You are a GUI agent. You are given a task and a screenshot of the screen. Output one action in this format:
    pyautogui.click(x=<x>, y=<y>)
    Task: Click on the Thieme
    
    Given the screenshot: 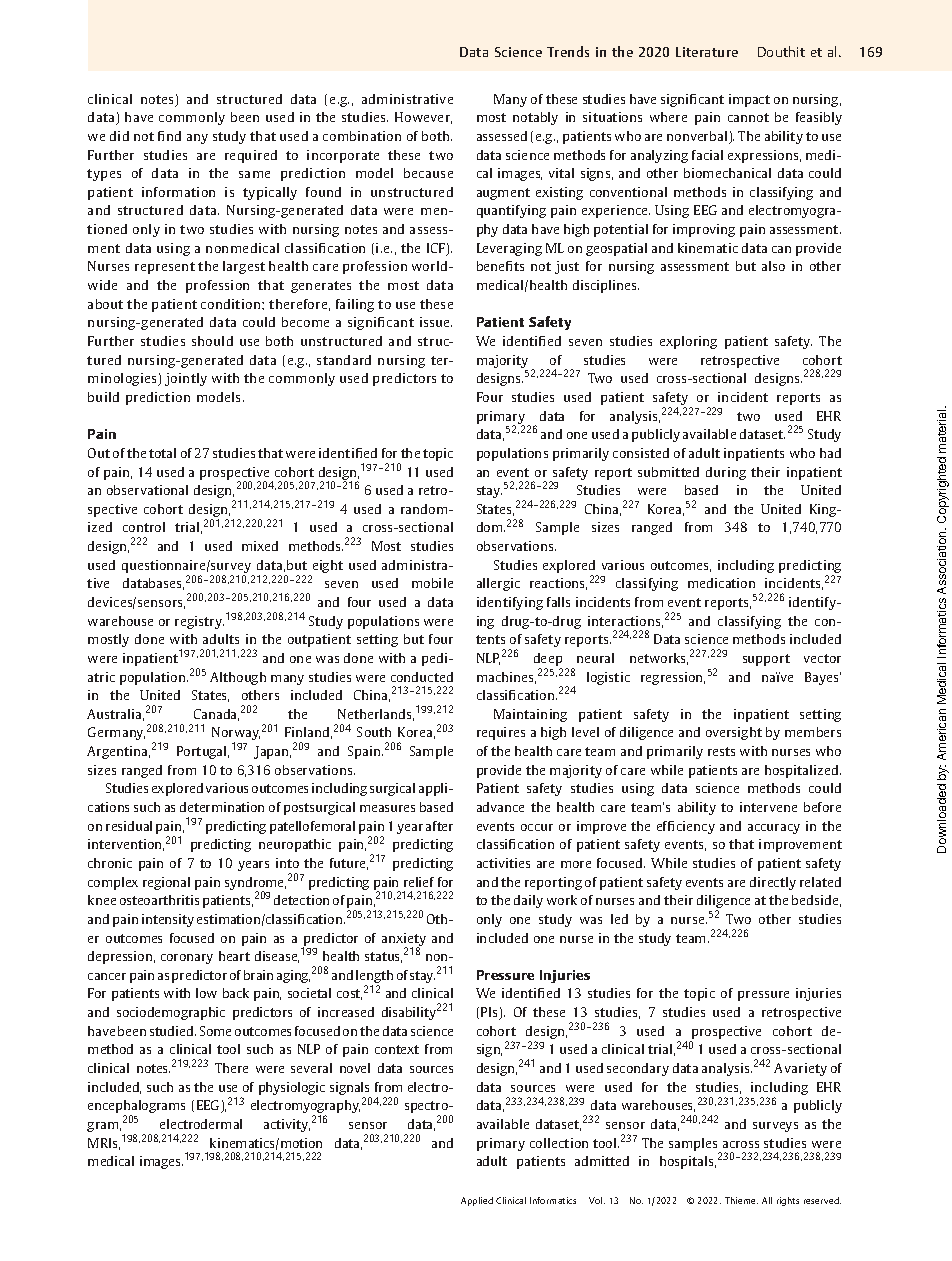 What is the action you would take?
    pyautogui.click(x=741, y=1200)
